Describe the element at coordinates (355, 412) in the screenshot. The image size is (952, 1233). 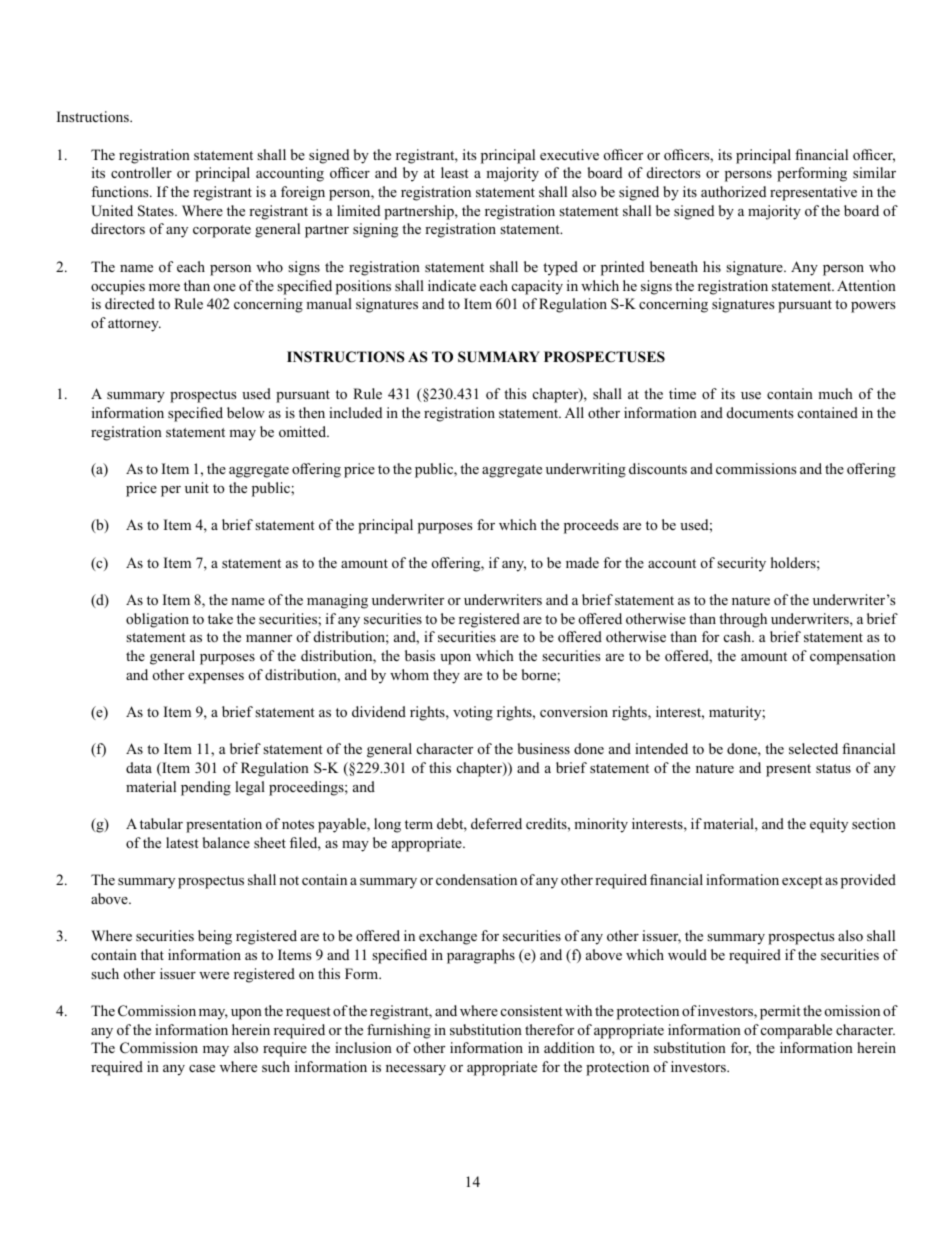
I see `included` at that location.
